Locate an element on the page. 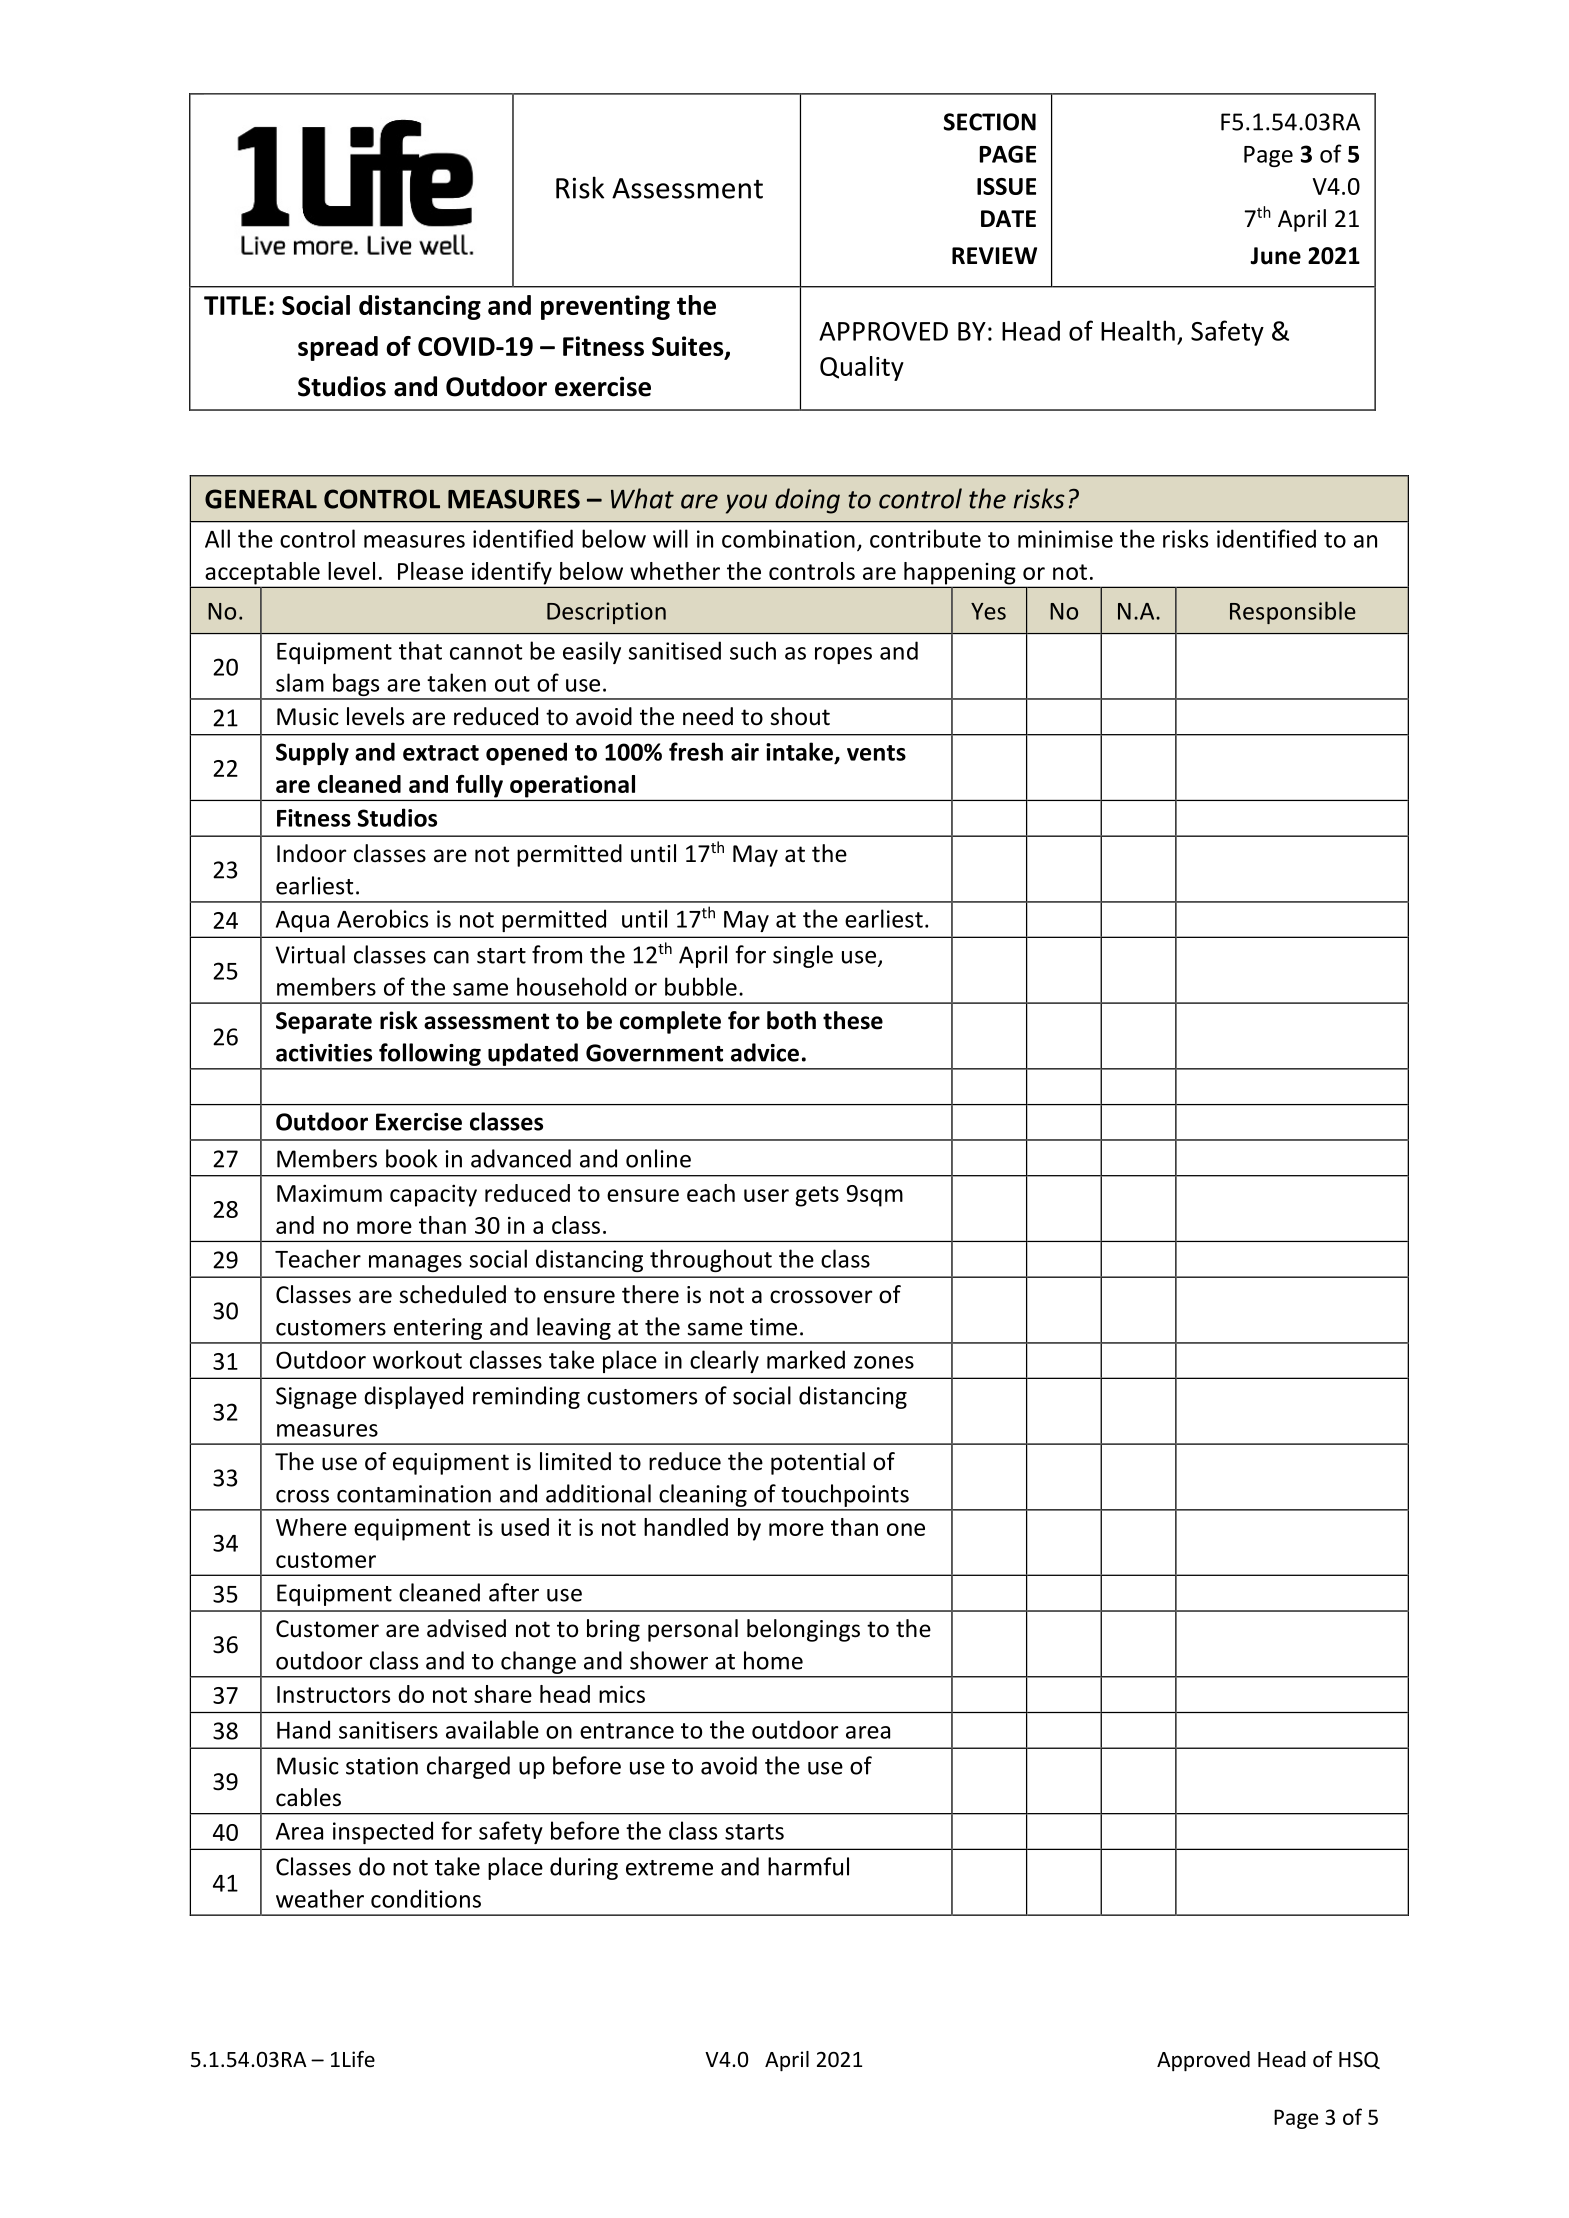 The image size is (1569, 2218). both is located at coordinates (791, 1020).
